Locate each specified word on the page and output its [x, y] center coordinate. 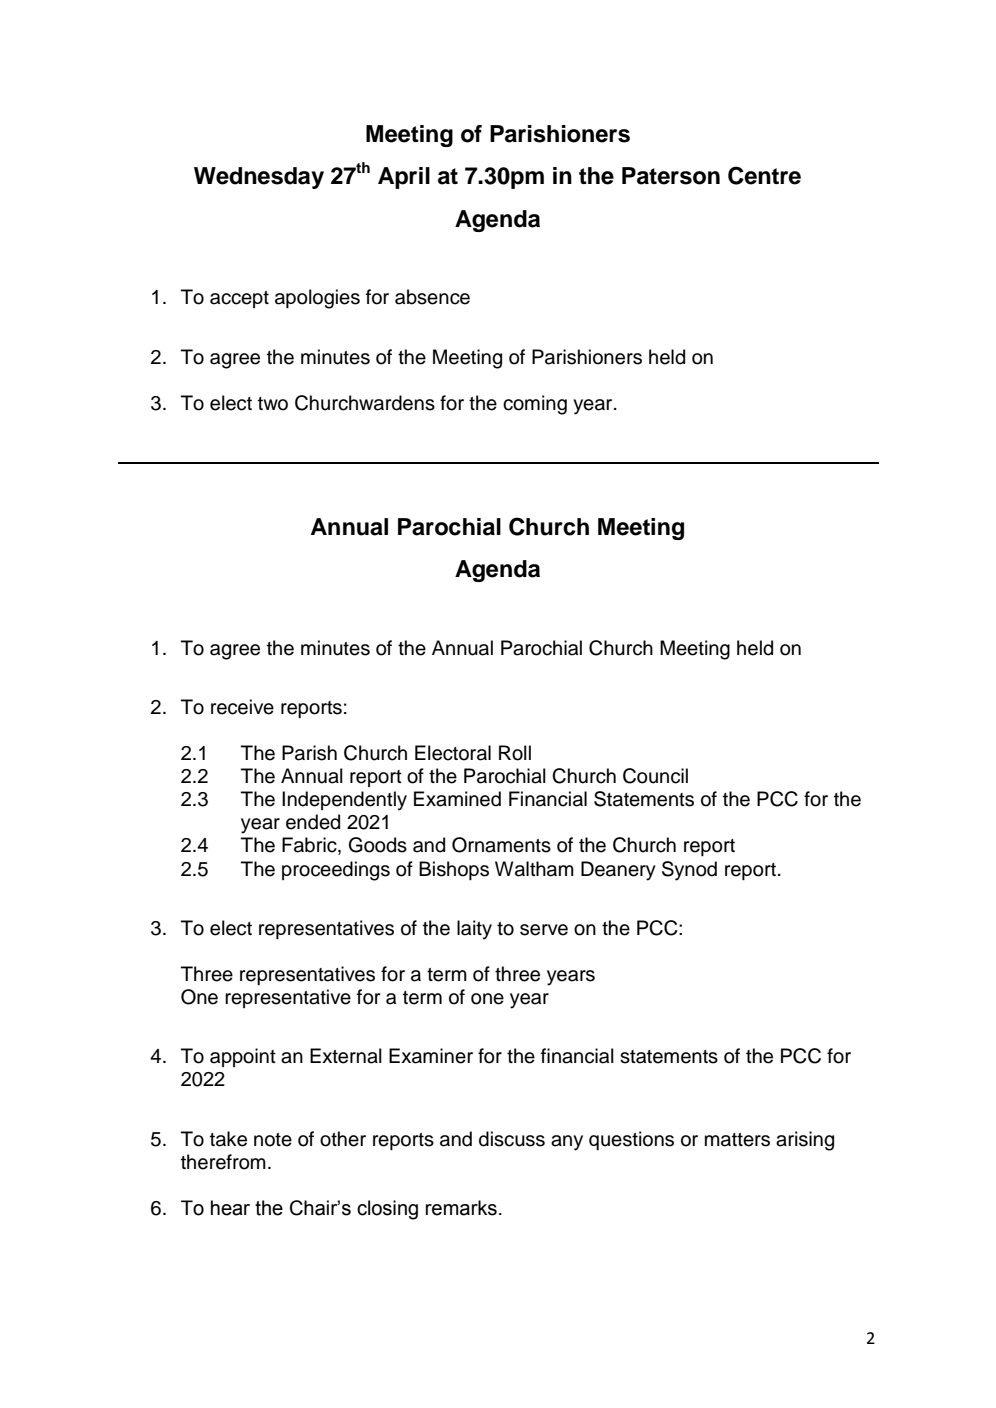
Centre [764, 175]
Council [655, 776]
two [273, 404]
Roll [515, 753]
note [273, 1140]
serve [544, 930]
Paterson [671, 176]
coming [535, 405]
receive [242, 707]
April [404, 178]
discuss [512, 1139]
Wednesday [259, 178]
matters [737, 1140]
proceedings [336, 871]
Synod [689, 871]
